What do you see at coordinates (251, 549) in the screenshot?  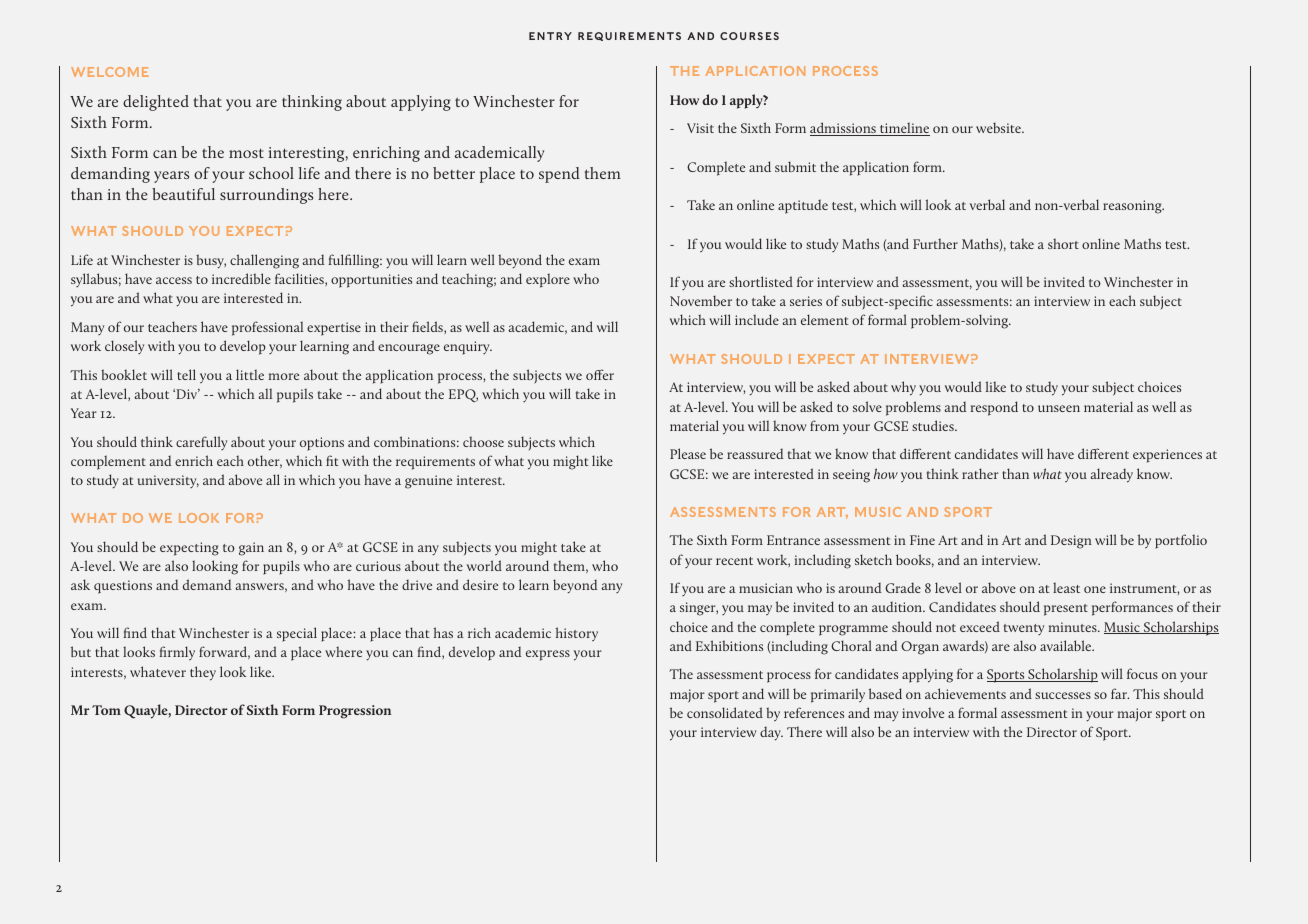 I see `gain` at bounding box center [251, 549].
